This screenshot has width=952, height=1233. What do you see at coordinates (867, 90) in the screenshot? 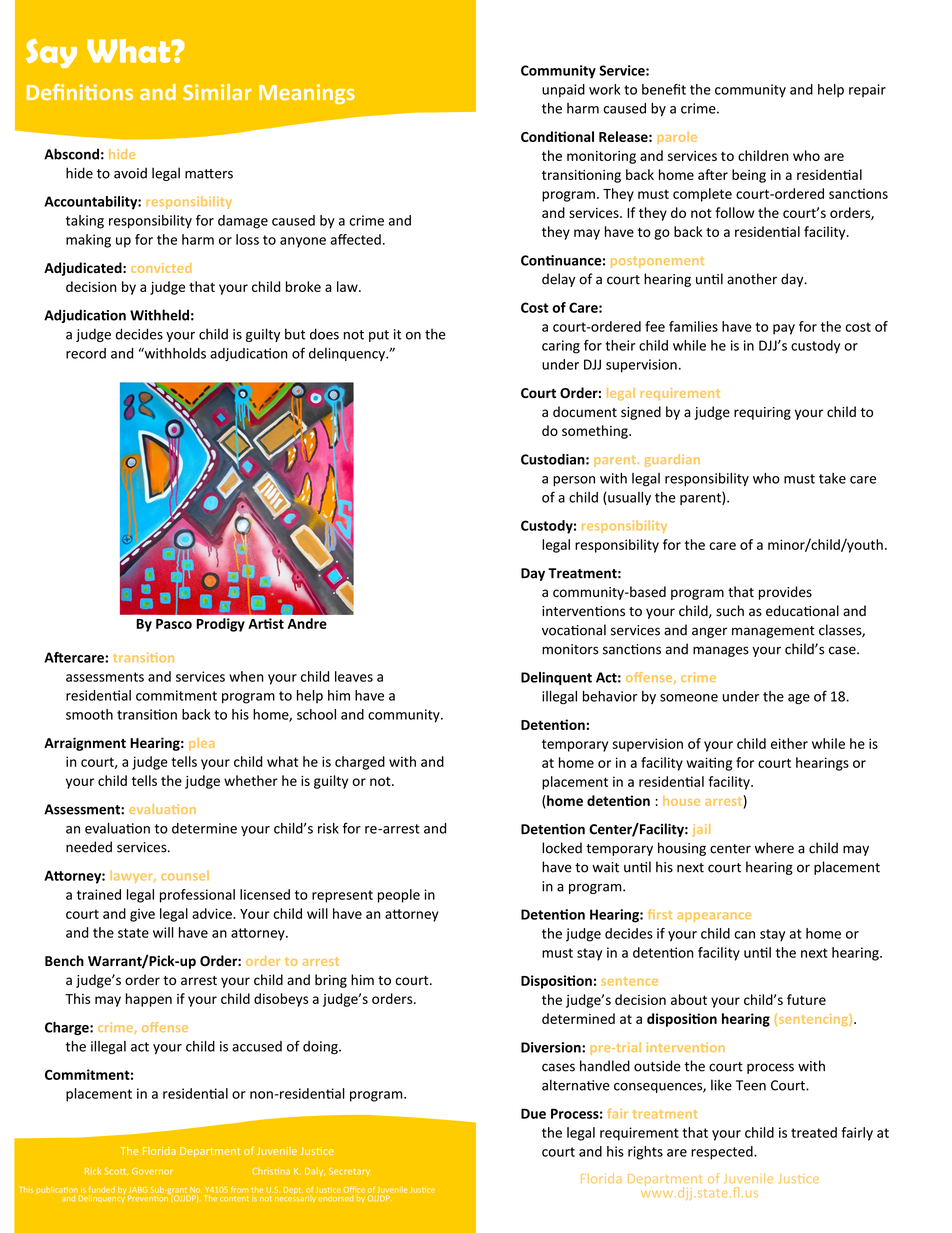
I see `repair` at bounding box center [867, 90].
